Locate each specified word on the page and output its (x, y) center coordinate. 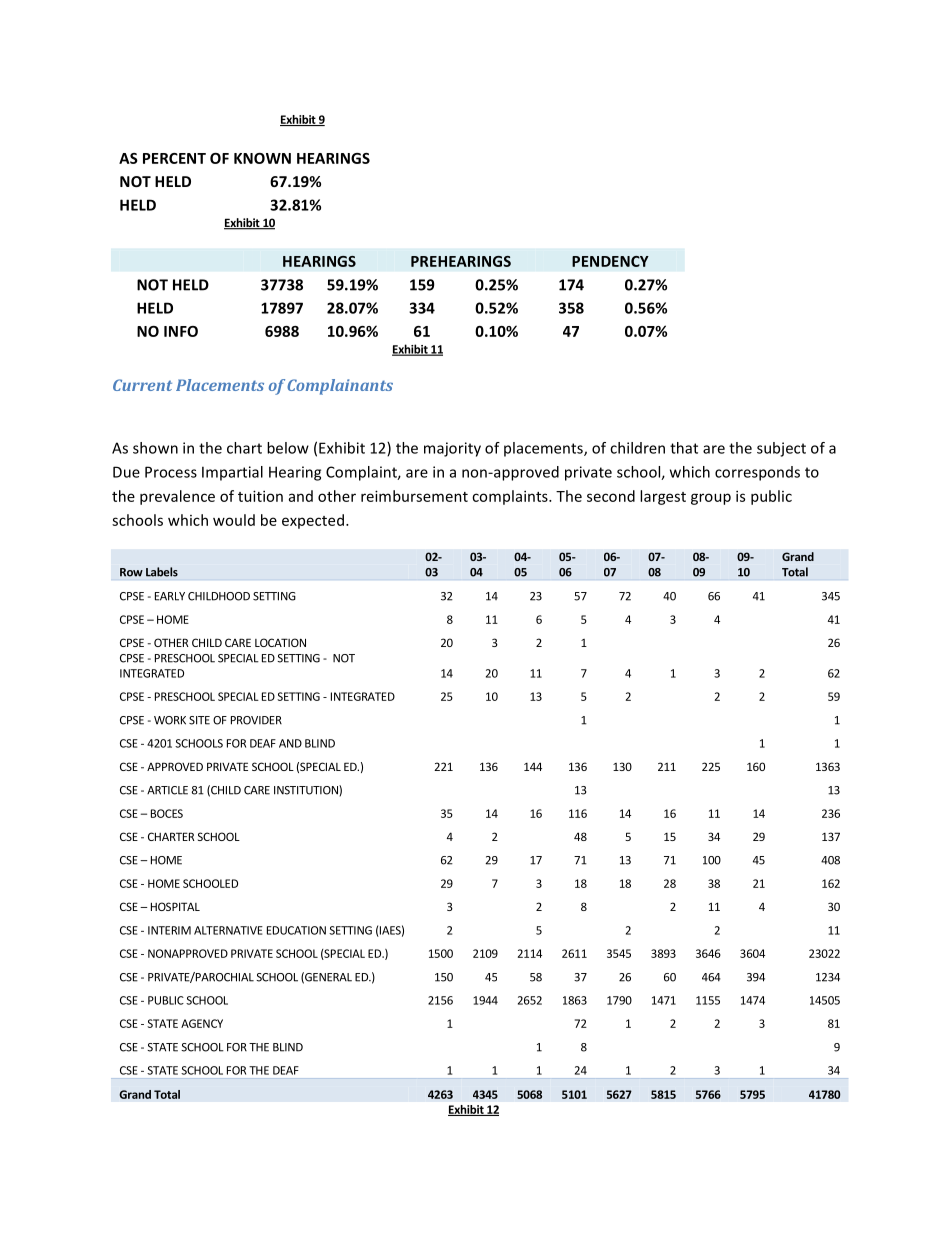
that (684, 448)
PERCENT (174, 158)
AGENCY (202, 1023)
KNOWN (262, 158)
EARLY (170, 596)
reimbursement (414, 496)
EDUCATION (296, 930)
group (711, 499)
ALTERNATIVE (228, 930)
